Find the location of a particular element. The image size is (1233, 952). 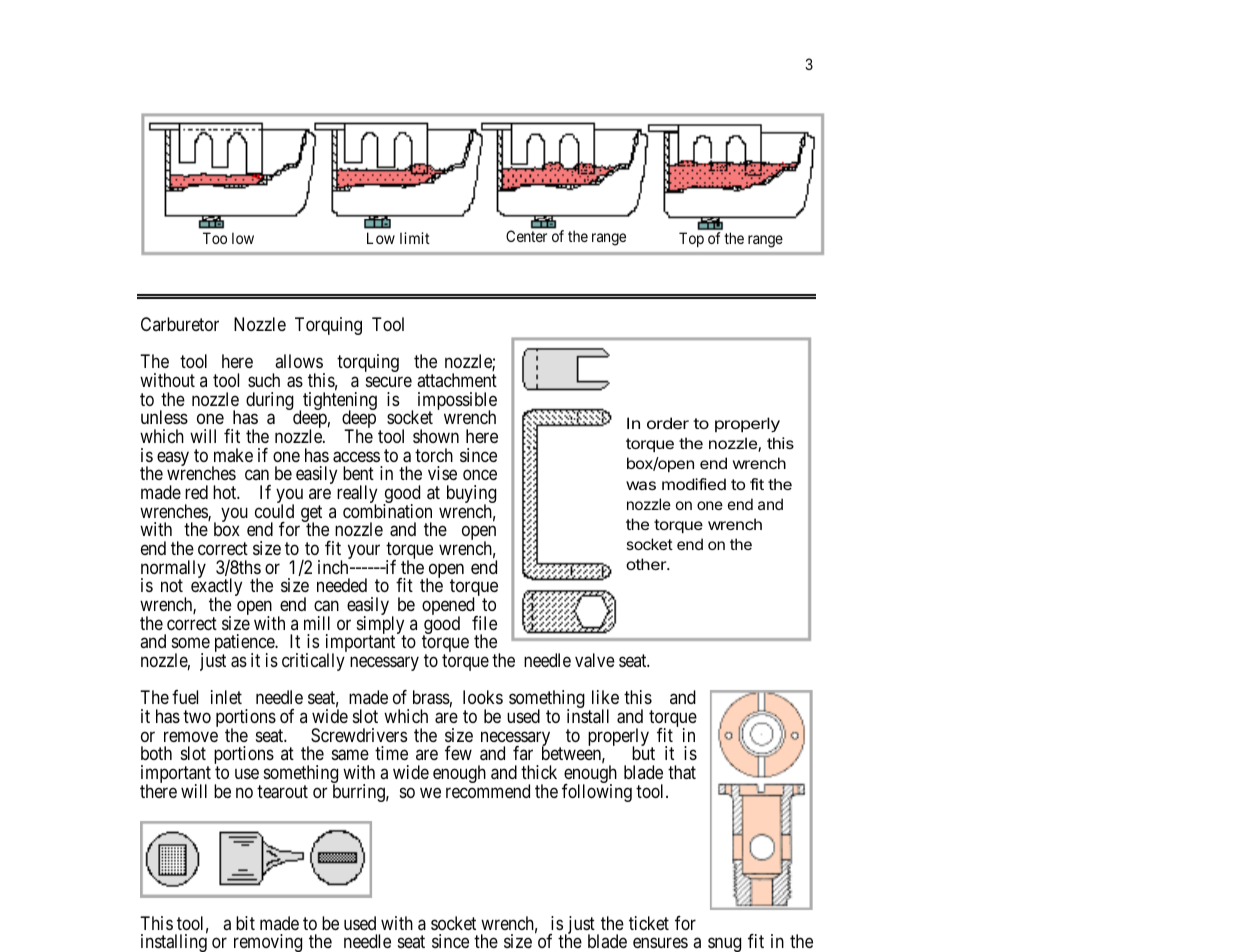

bit is located at coordinates (245, 923).
